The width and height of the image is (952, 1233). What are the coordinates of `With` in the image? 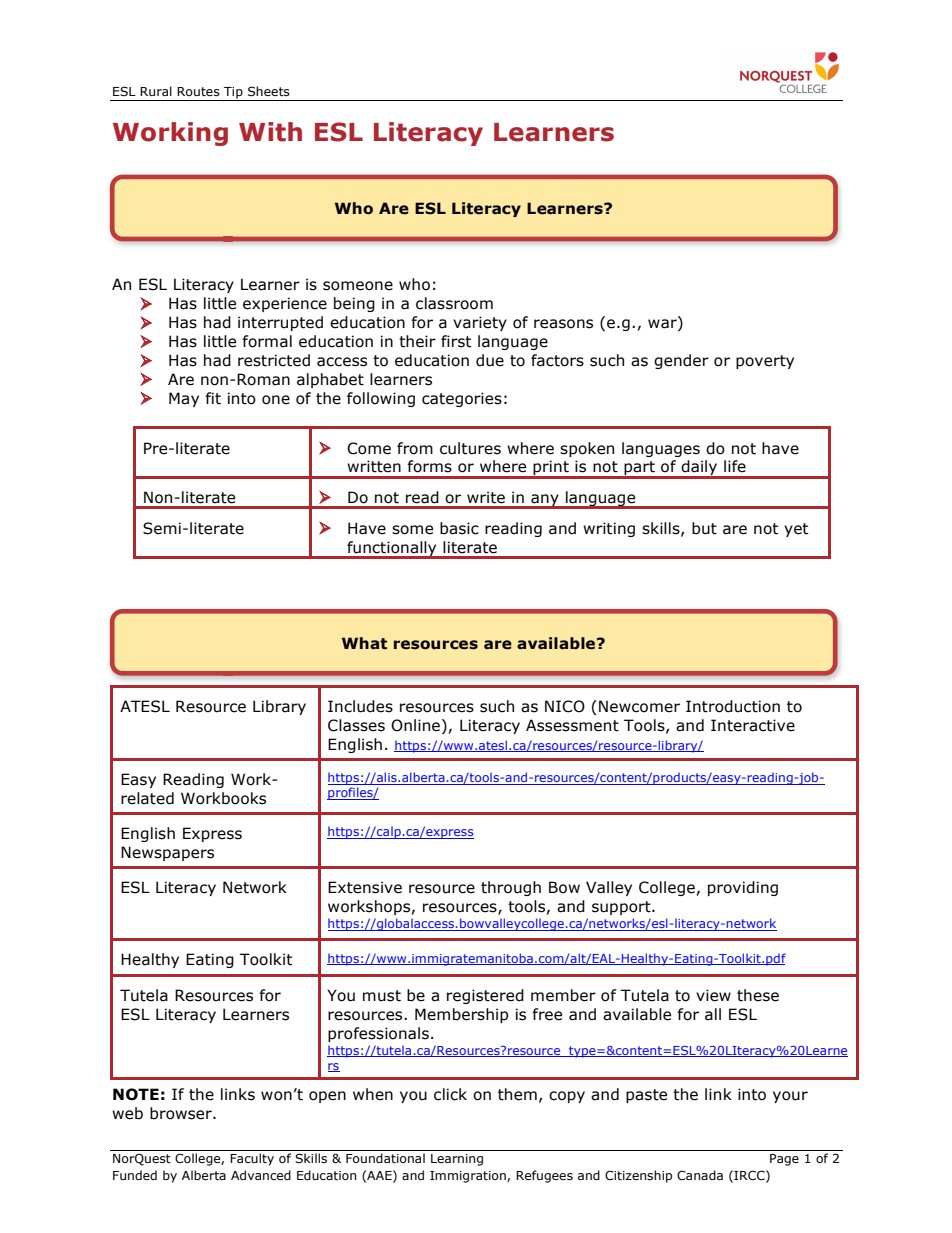 It's located at (270, 132).
